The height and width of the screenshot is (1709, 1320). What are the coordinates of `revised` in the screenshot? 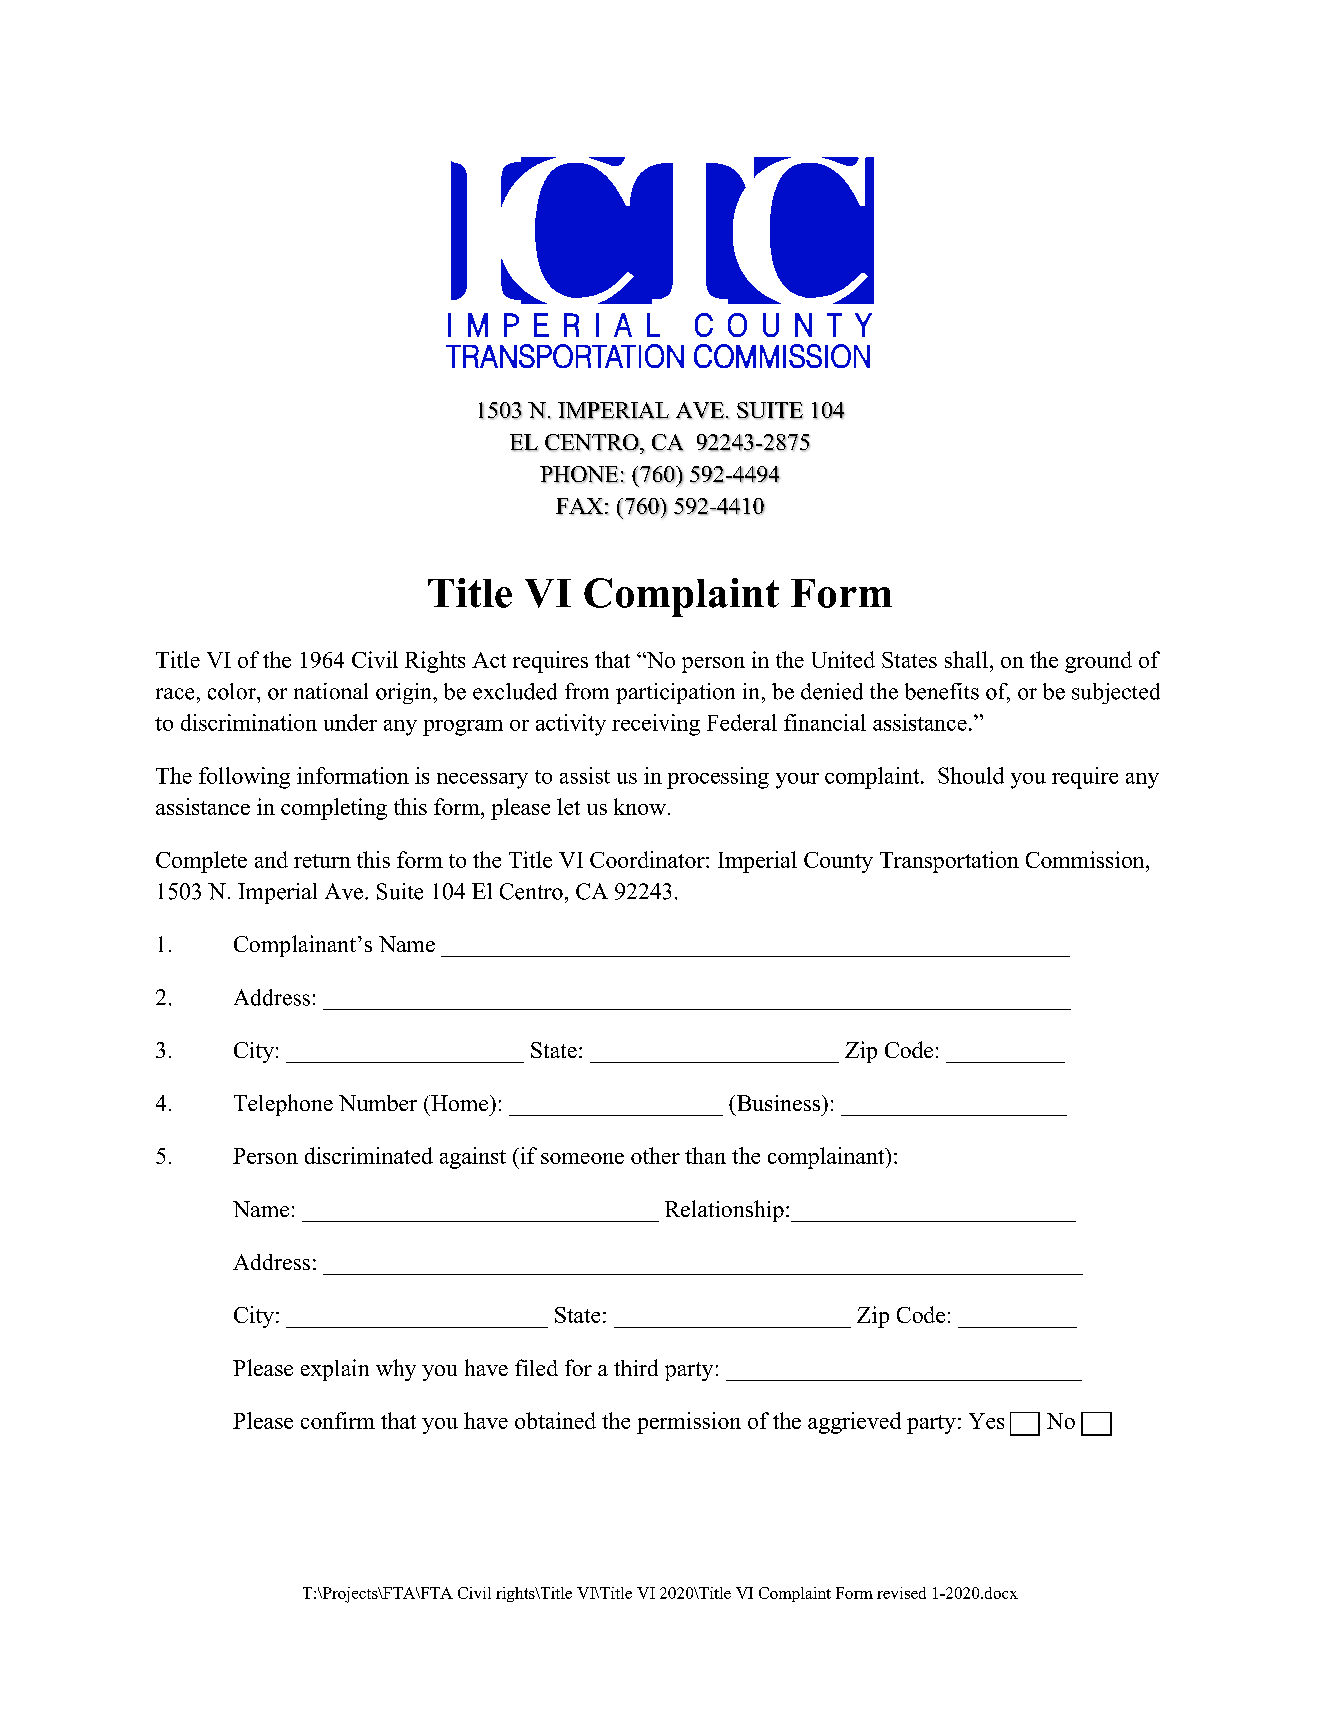 It's located at (901, 1593).
